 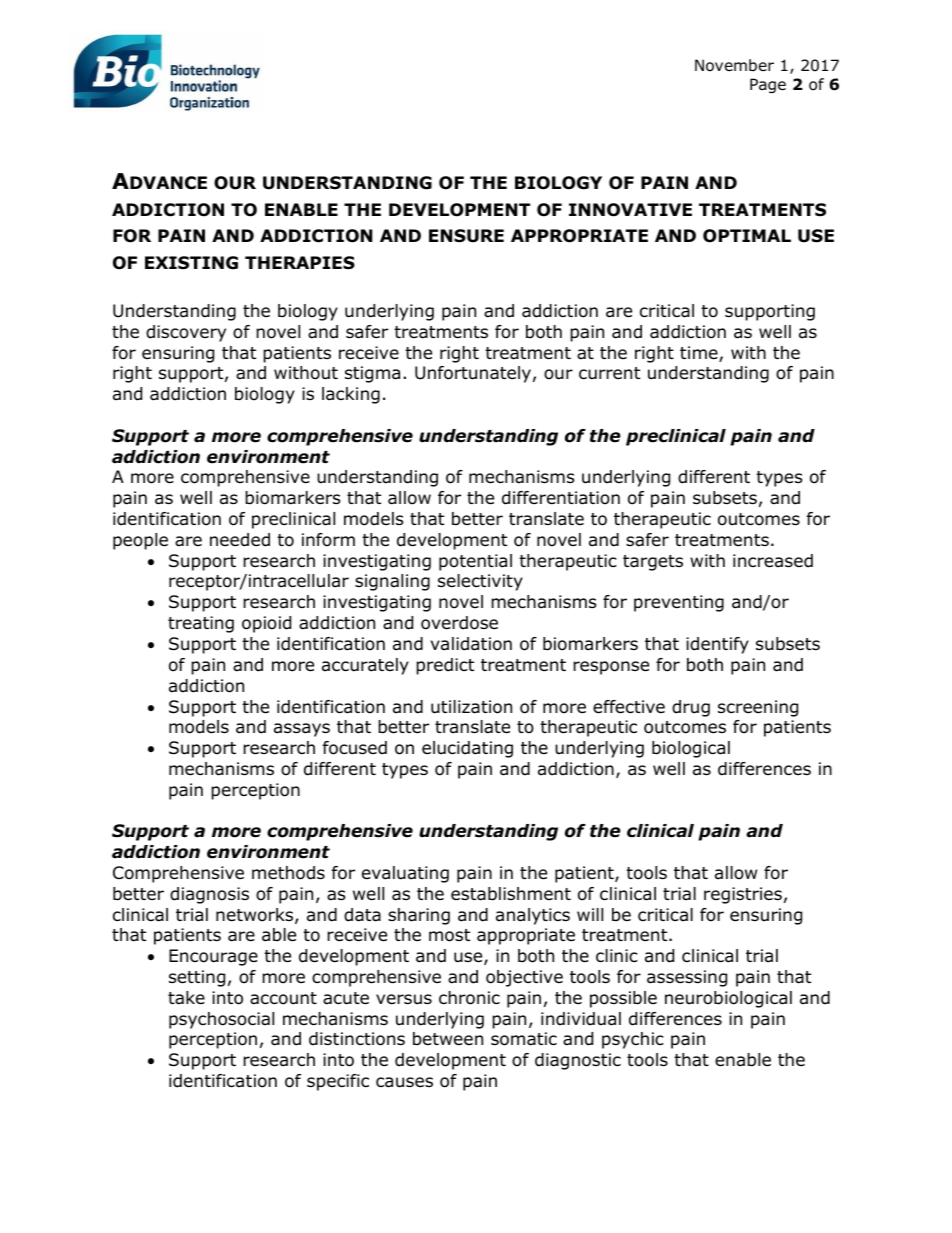 What do you see at coordinates (633, 1040) in the screenshot?
I see `psychic` at bounding box center [633, 1040].
